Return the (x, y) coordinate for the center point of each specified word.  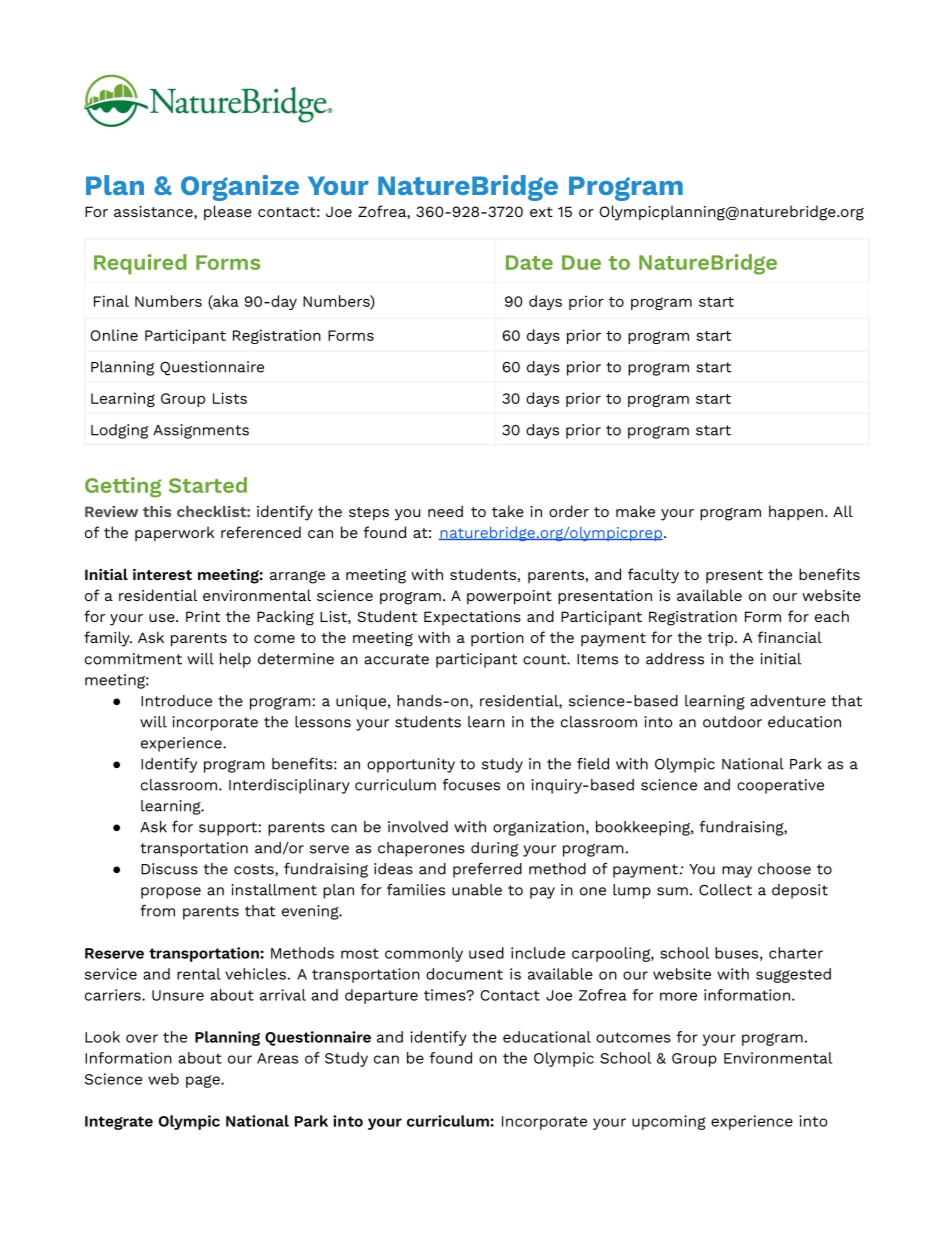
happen (796, 513)
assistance (154, 212)
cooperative (780, 786)
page (204, 1081)
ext (541, 212)
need (445, 511)
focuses (471, 785)
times (446, 995)
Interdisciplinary (289, 786)
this (157, 511)
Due (581, 262)
